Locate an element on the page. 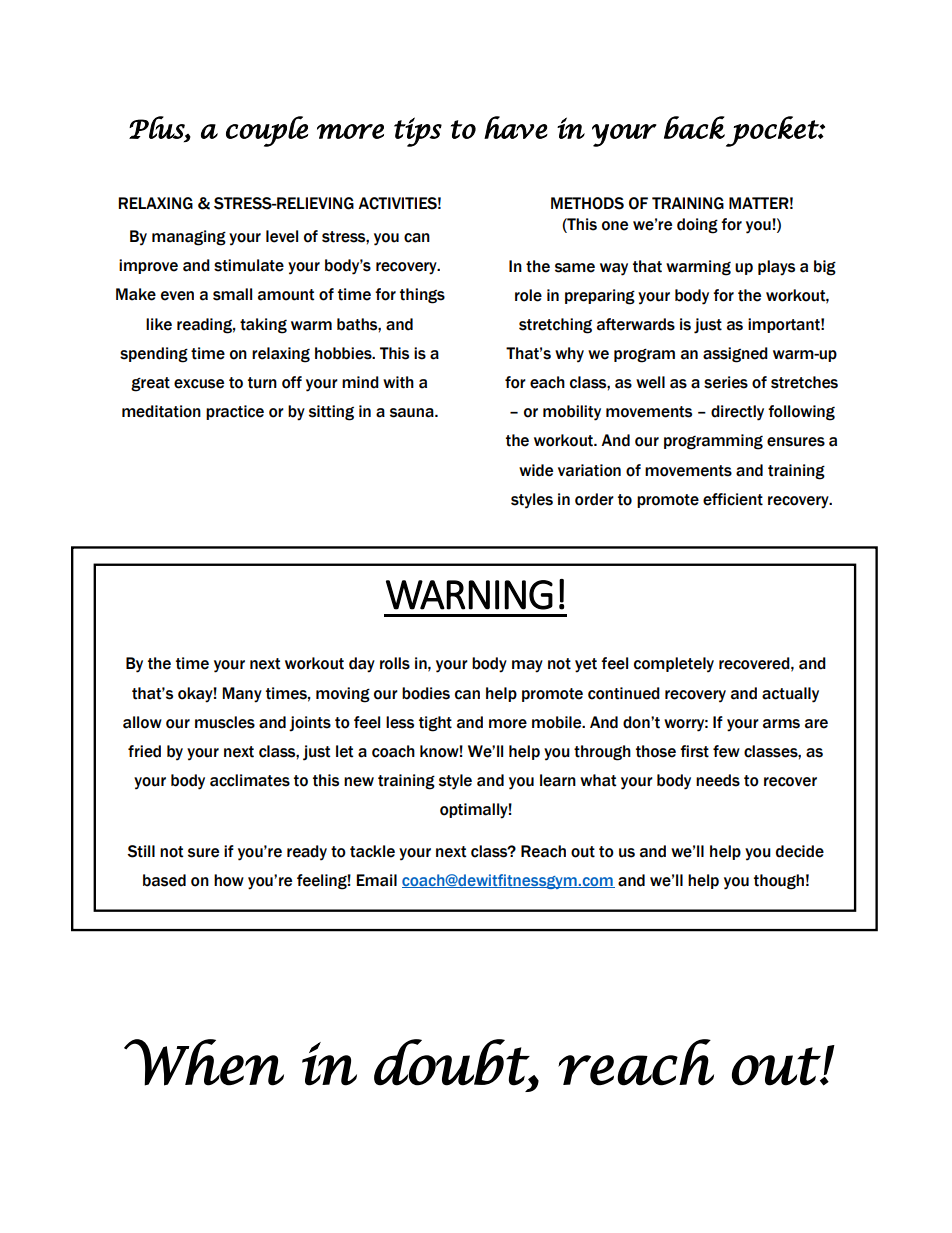 The image size is (952, 1233). actually is located at coordinates (790, 695).
